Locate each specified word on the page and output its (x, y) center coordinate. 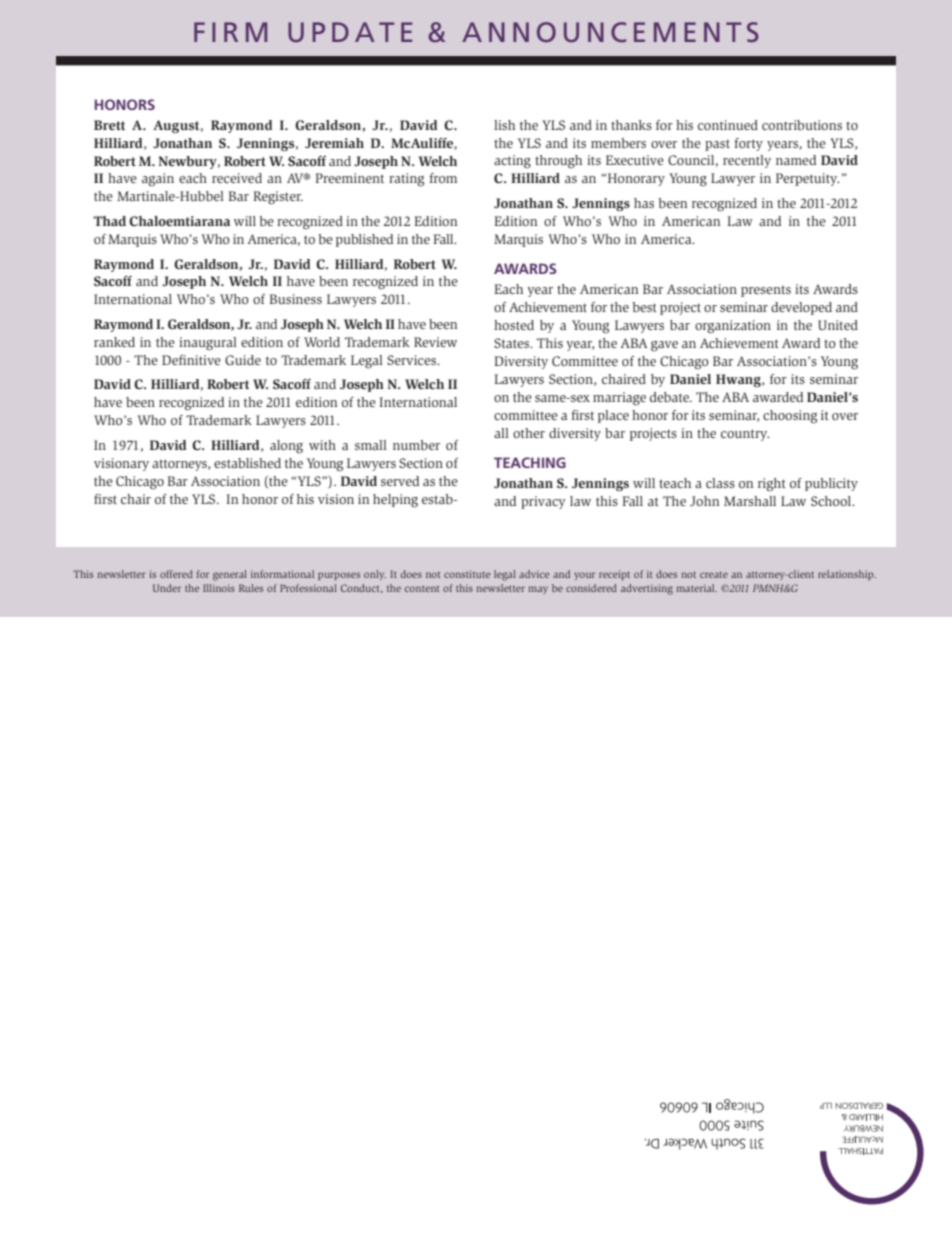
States (513, 343)
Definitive (191, 360)
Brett (109, 125)
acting (512, 162)
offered (176, 574)
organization (733, 327)
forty (748, 144)
